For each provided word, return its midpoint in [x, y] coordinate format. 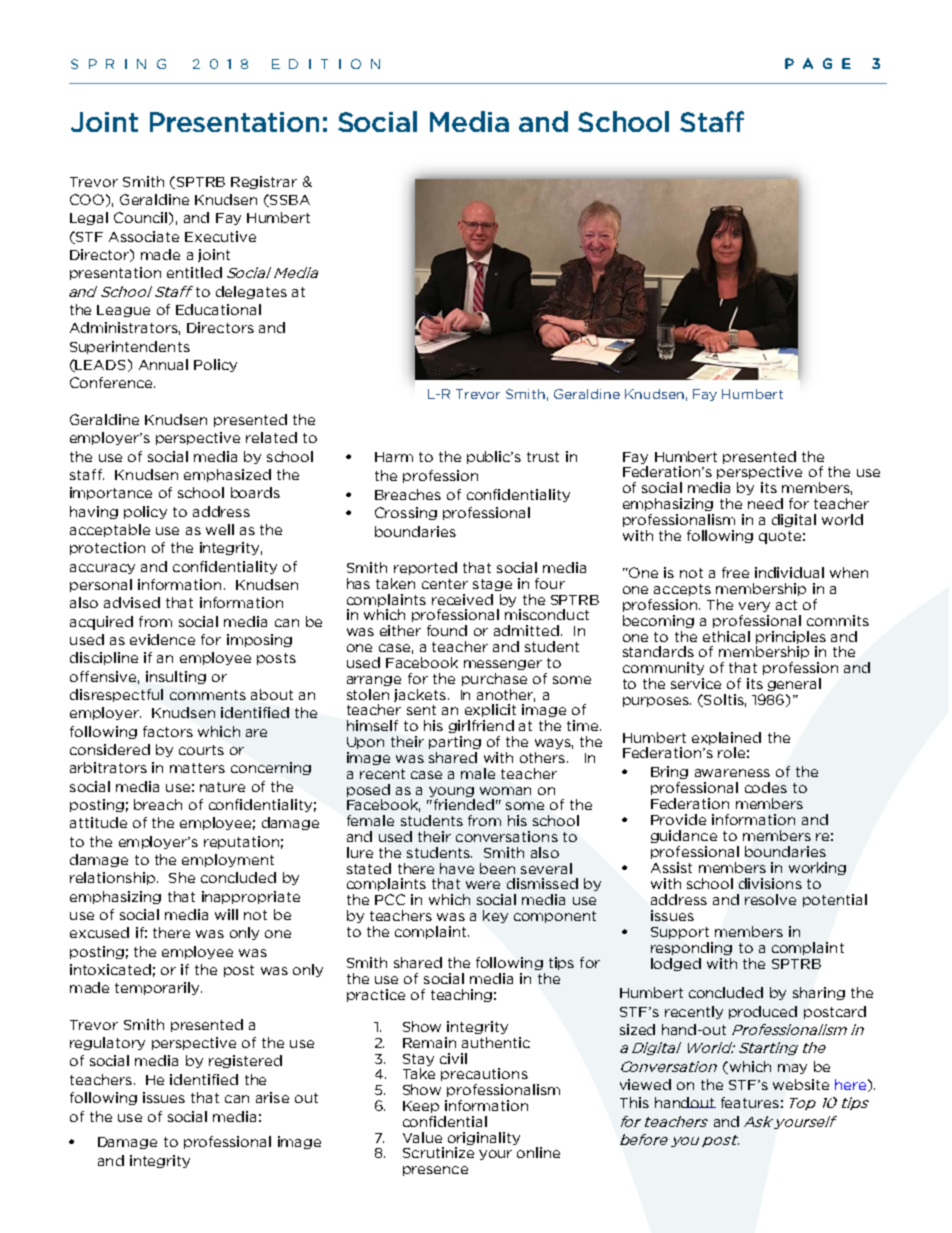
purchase [494, 679]
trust [543, 457]
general [794, 684]
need [765, 503]
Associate [144, 236]
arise [272, 1097]
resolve [770, 899]
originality [484, 1138]
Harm [394, 457]
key [495, 916]
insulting [176, 677]
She [182, 877]
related [271, 437]
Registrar [264, 182]
